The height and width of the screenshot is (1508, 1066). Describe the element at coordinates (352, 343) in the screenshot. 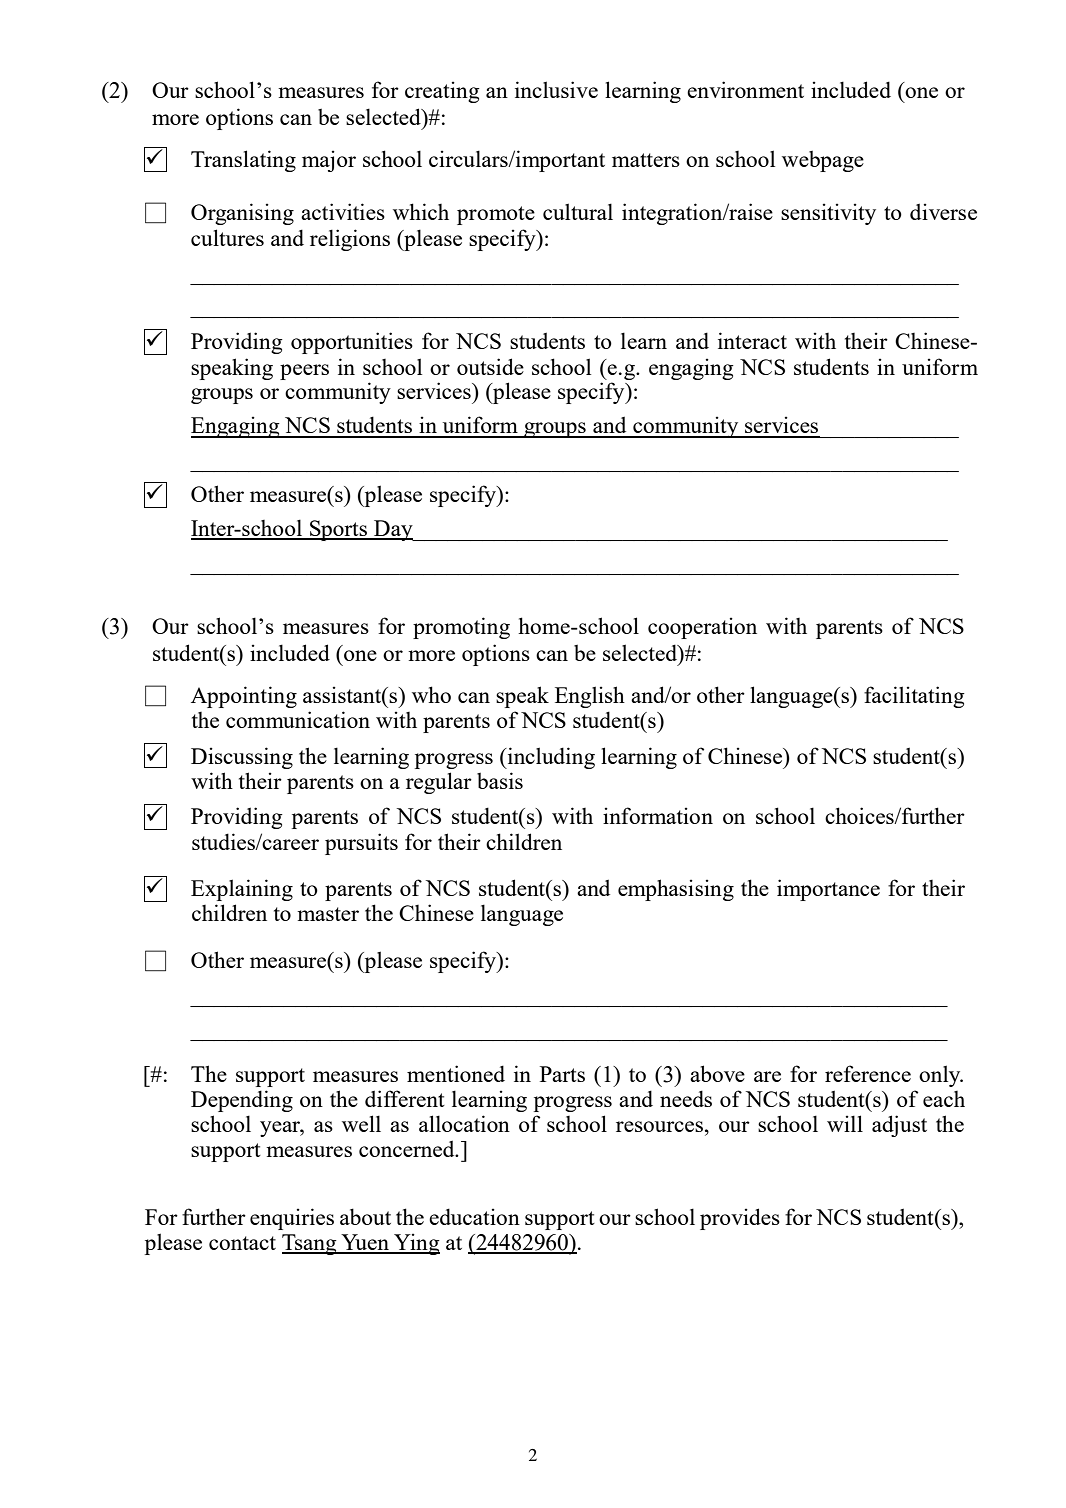

I see `opportunities` at that location.
